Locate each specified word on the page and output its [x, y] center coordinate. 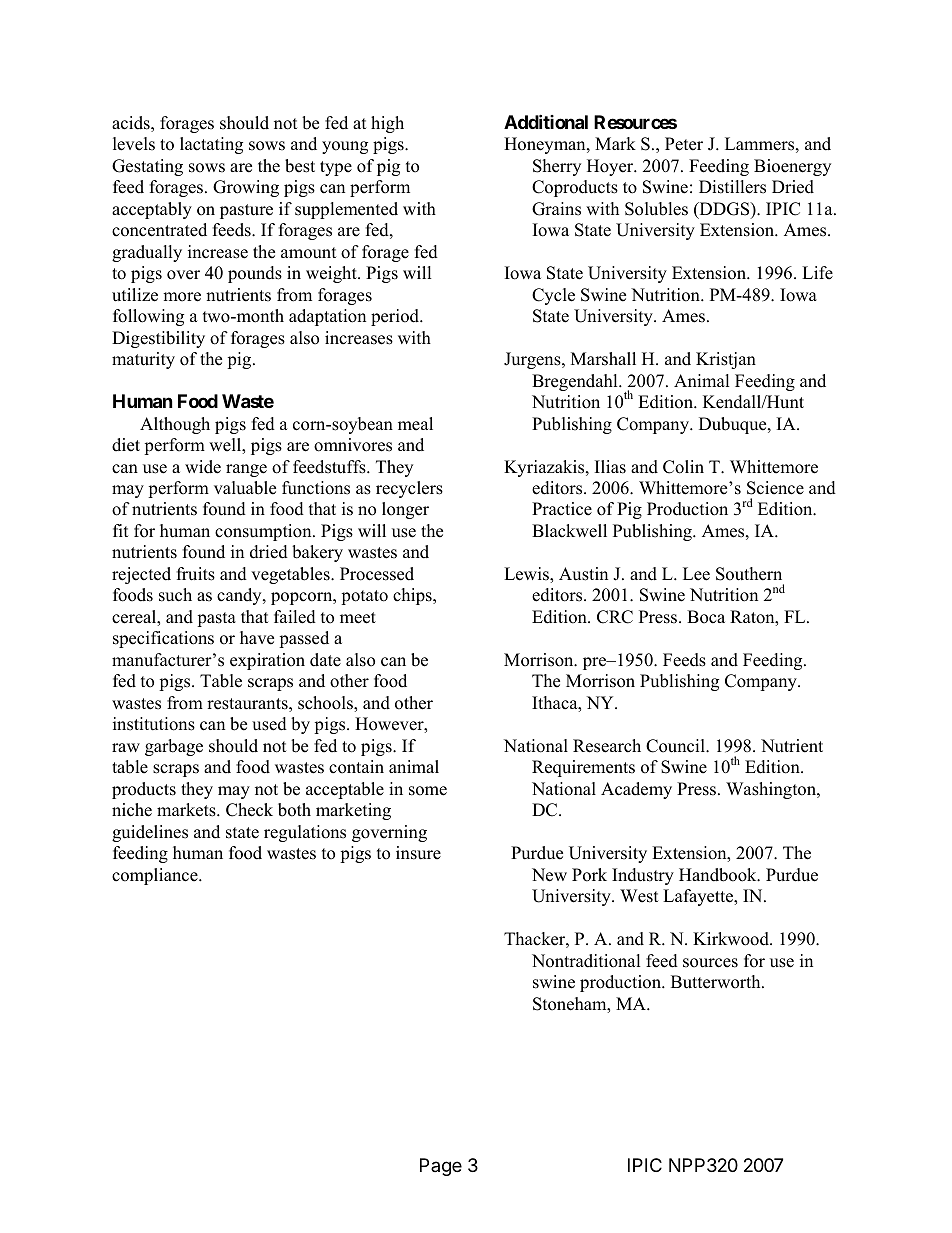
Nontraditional [586, 961]
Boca [706, 617]
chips [413, 596]
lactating [211, 145]
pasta [216, 619]
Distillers [732, 187]
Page [441, 1167]
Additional [546, 121]
